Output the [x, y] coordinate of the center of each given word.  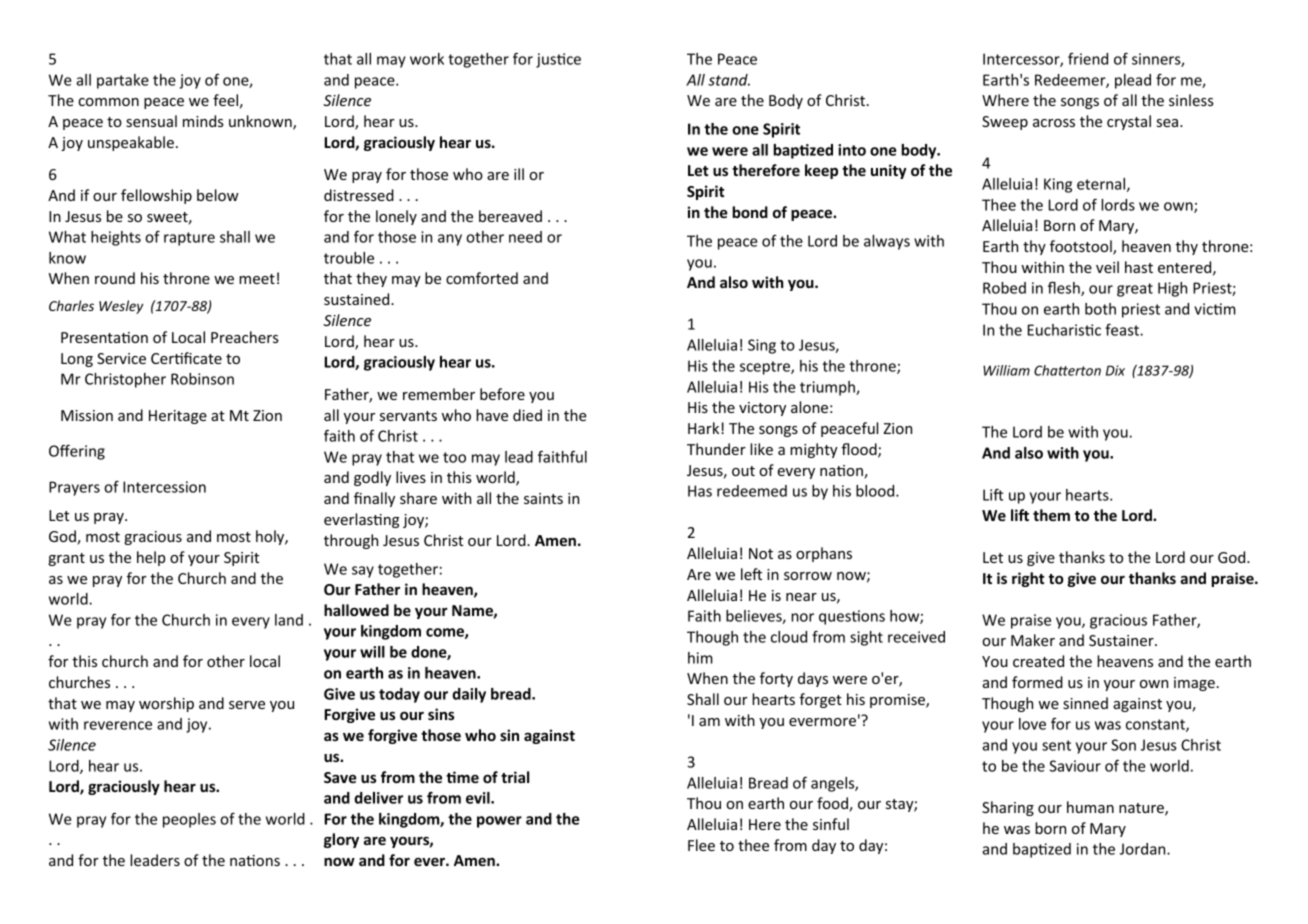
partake [123, 81]
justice [558, 60]
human [1090, 807]
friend [1088, 59]
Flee [701, 845]
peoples [189, 820]
